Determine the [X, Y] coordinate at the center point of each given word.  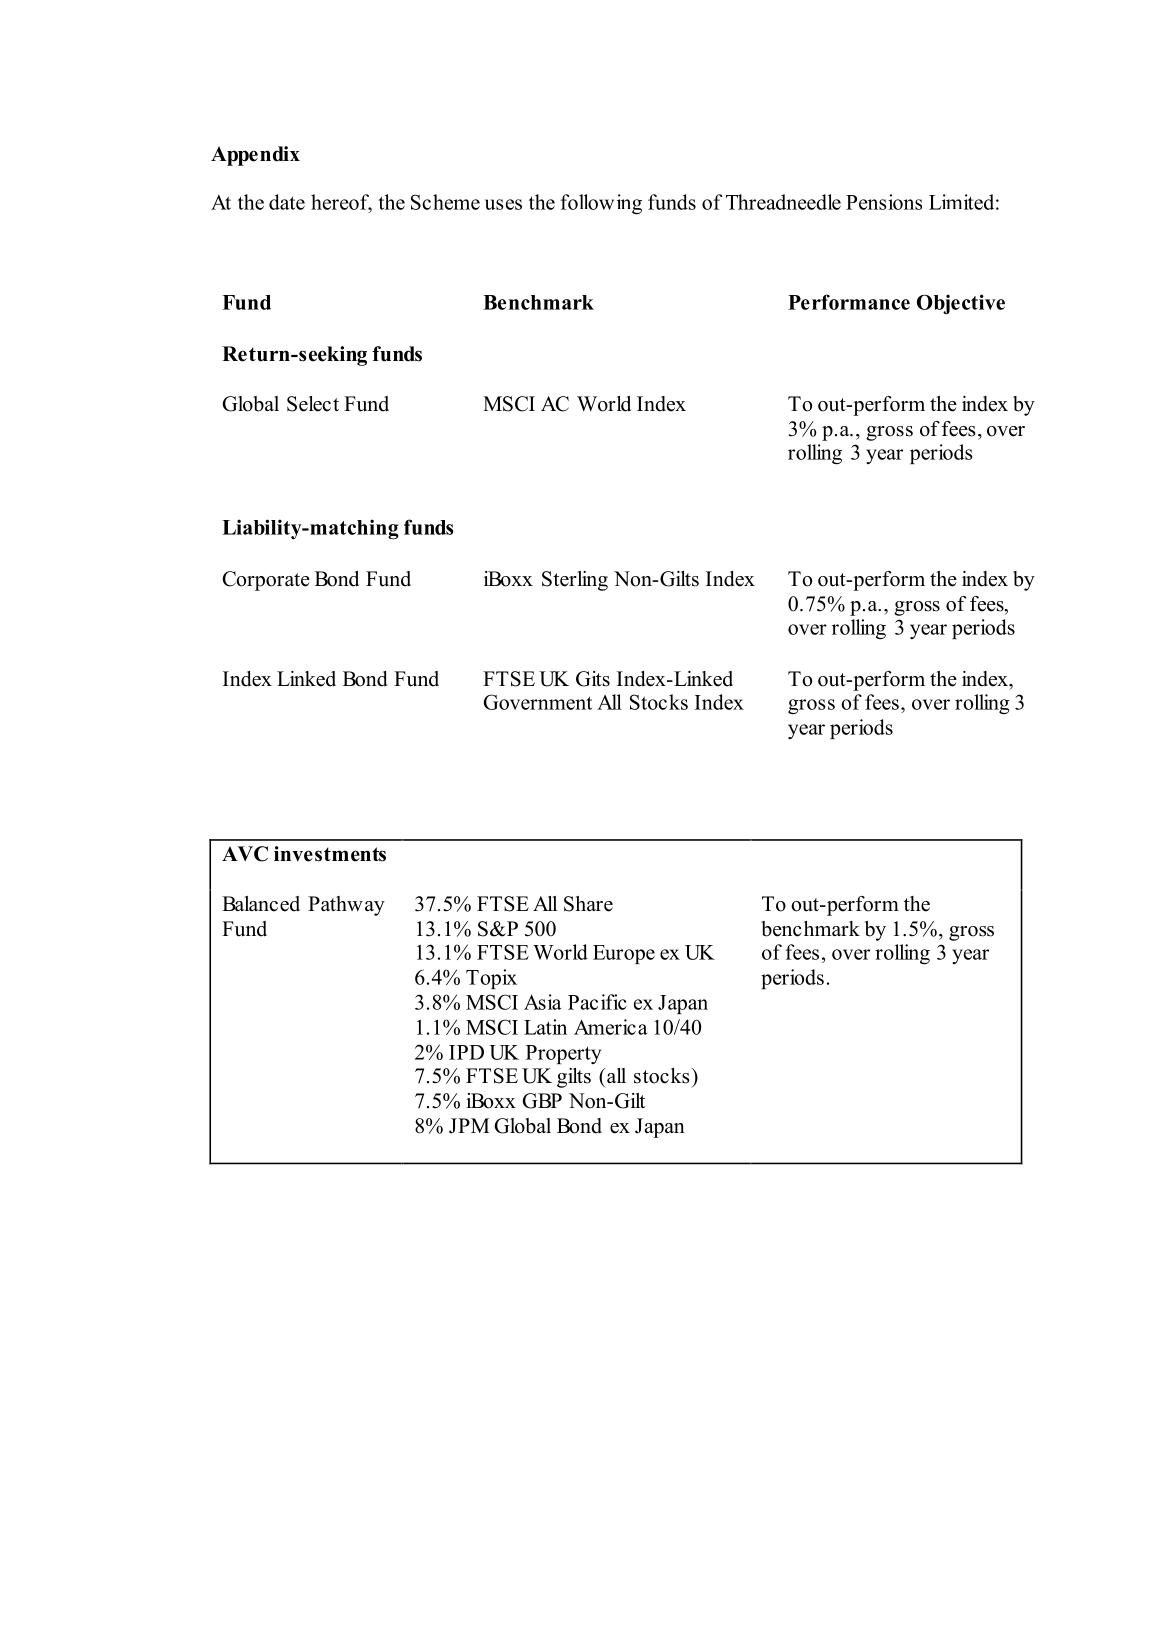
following [601, 204]
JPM [469, 1126]
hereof [341, 203]
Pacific [597, 1002]
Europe [624, 954]
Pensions [884, 202]
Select [313, 404]
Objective [961, 304]
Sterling [575, 581]
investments [330, 854]
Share [588, 904]
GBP [542, 1101]
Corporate [266, 581]
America [610, 1027]
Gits [593, 679]
